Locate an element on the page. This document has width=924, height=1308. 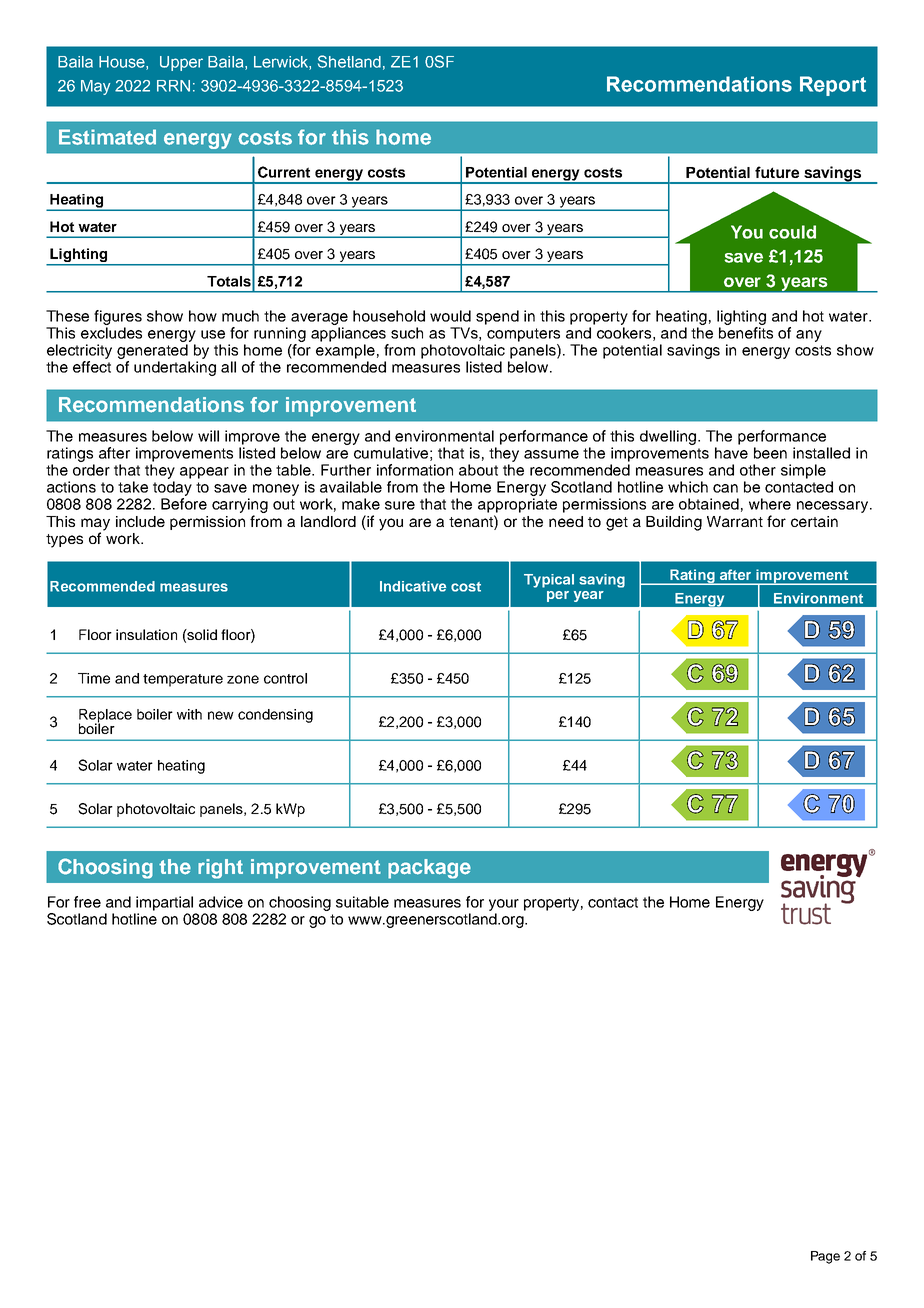
your is located at coordinates (504, 905).
